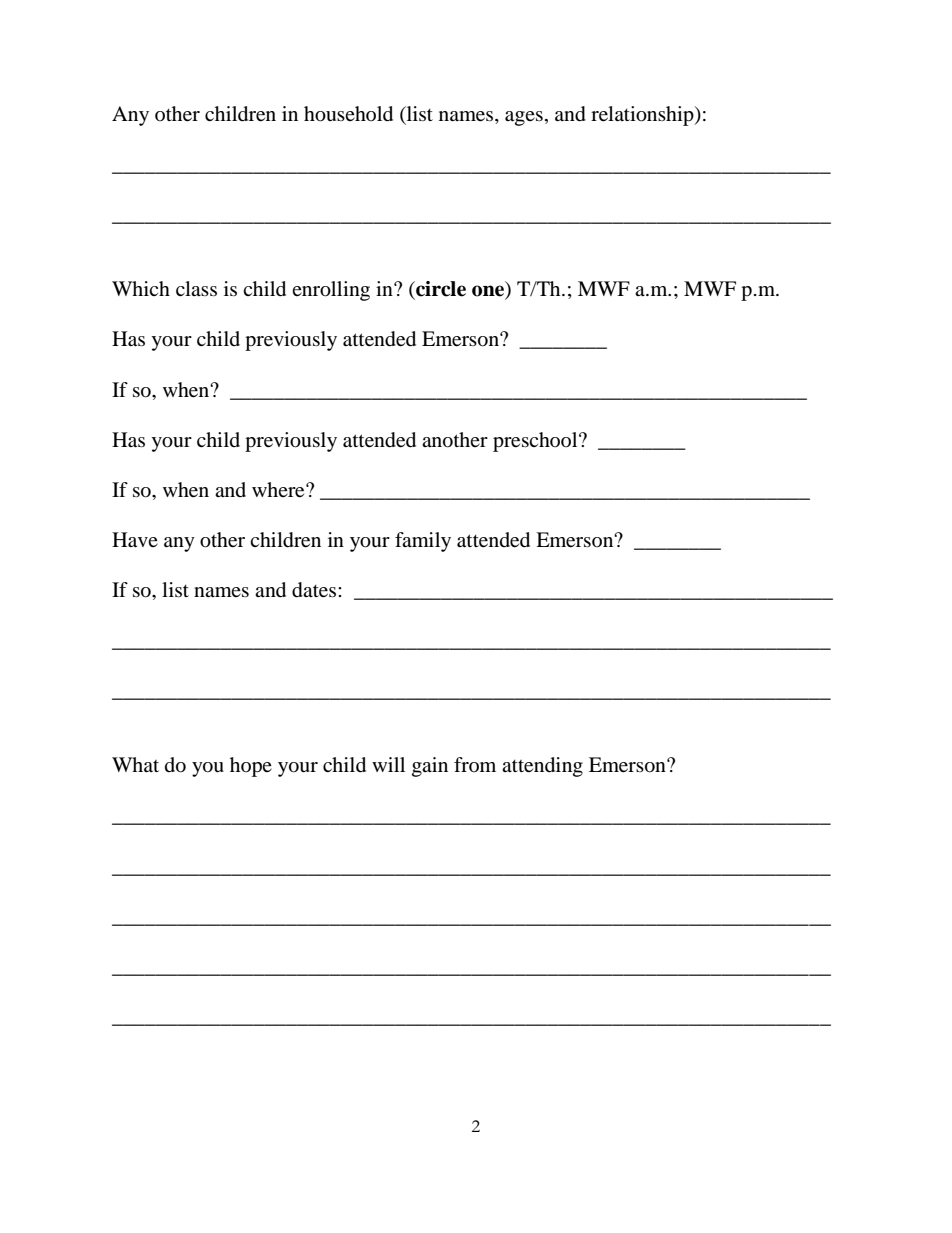  I want to click on enrolling, so click(331, 291).
